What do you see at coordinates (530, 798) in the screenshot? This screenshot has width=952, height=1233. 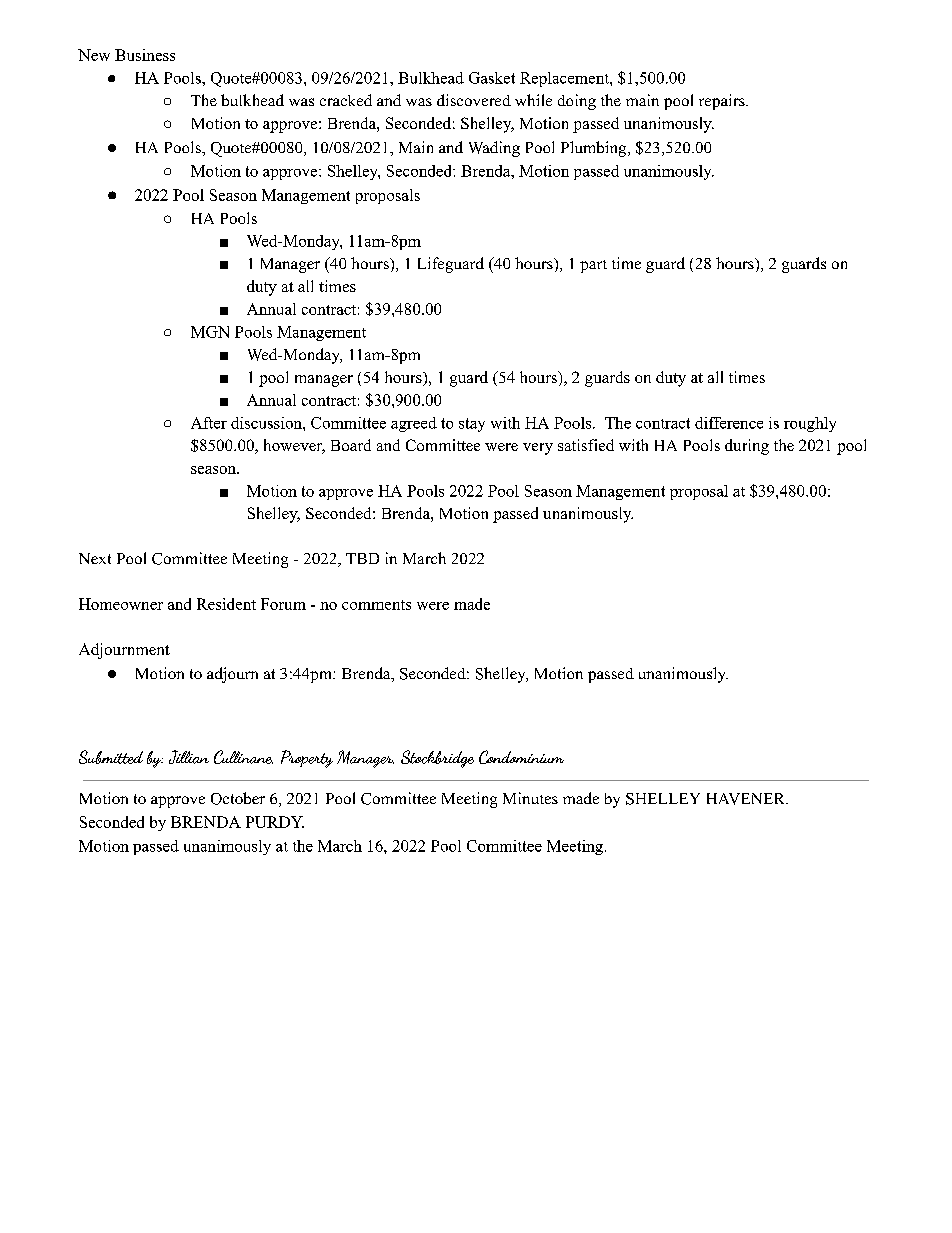 I see `Minutes` at bounding box center [530, 798].
